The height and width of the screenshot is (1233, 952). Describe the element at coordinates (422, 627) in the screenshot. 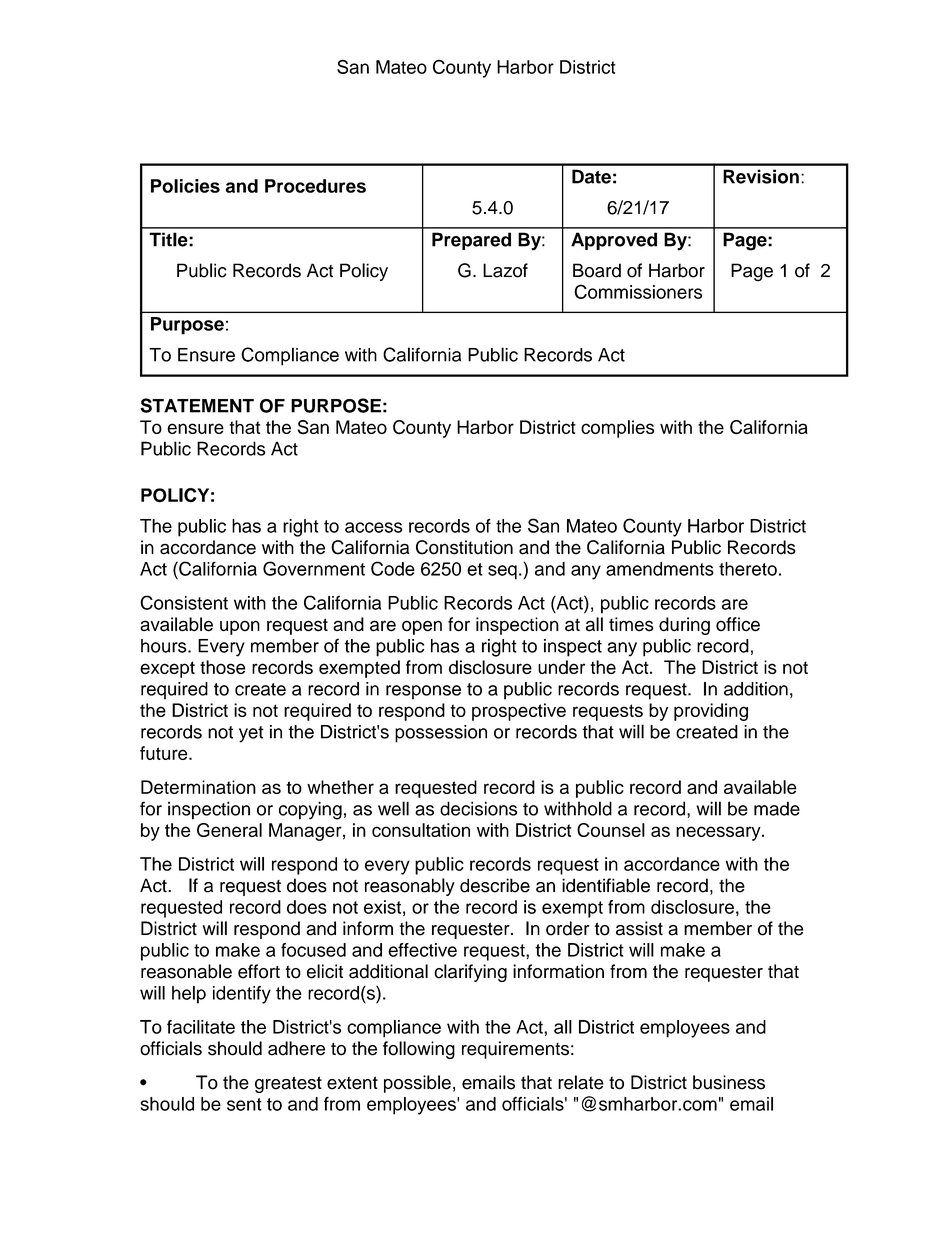

I see `open` at that location.
